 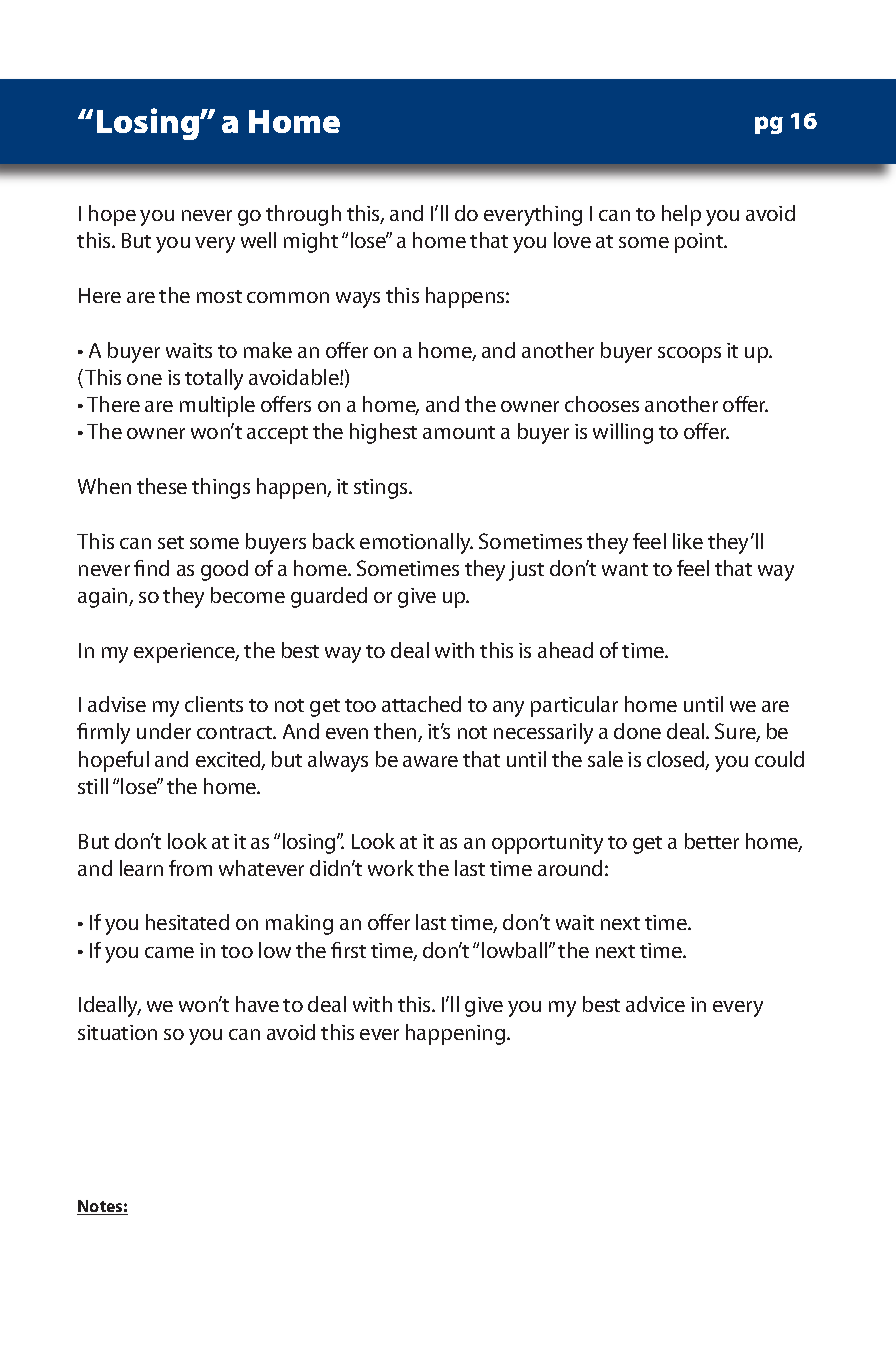 I want to click on again, so click(x=104, y=598).
